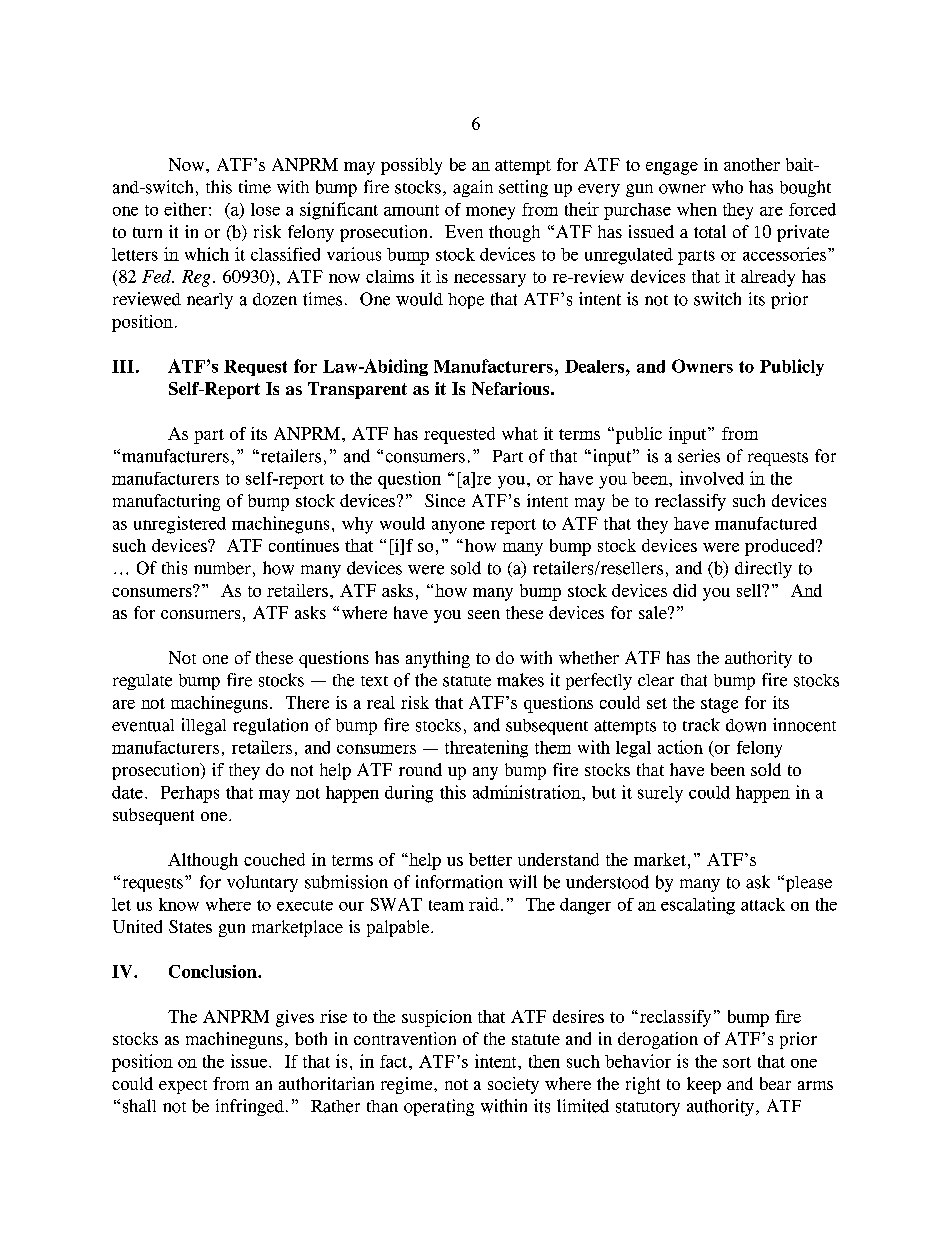 This screenshot has width=952, height=1233. What do you see at coordinates (490, 859) in the screenshot?
I see `better` at bounding box center [490, 859].
